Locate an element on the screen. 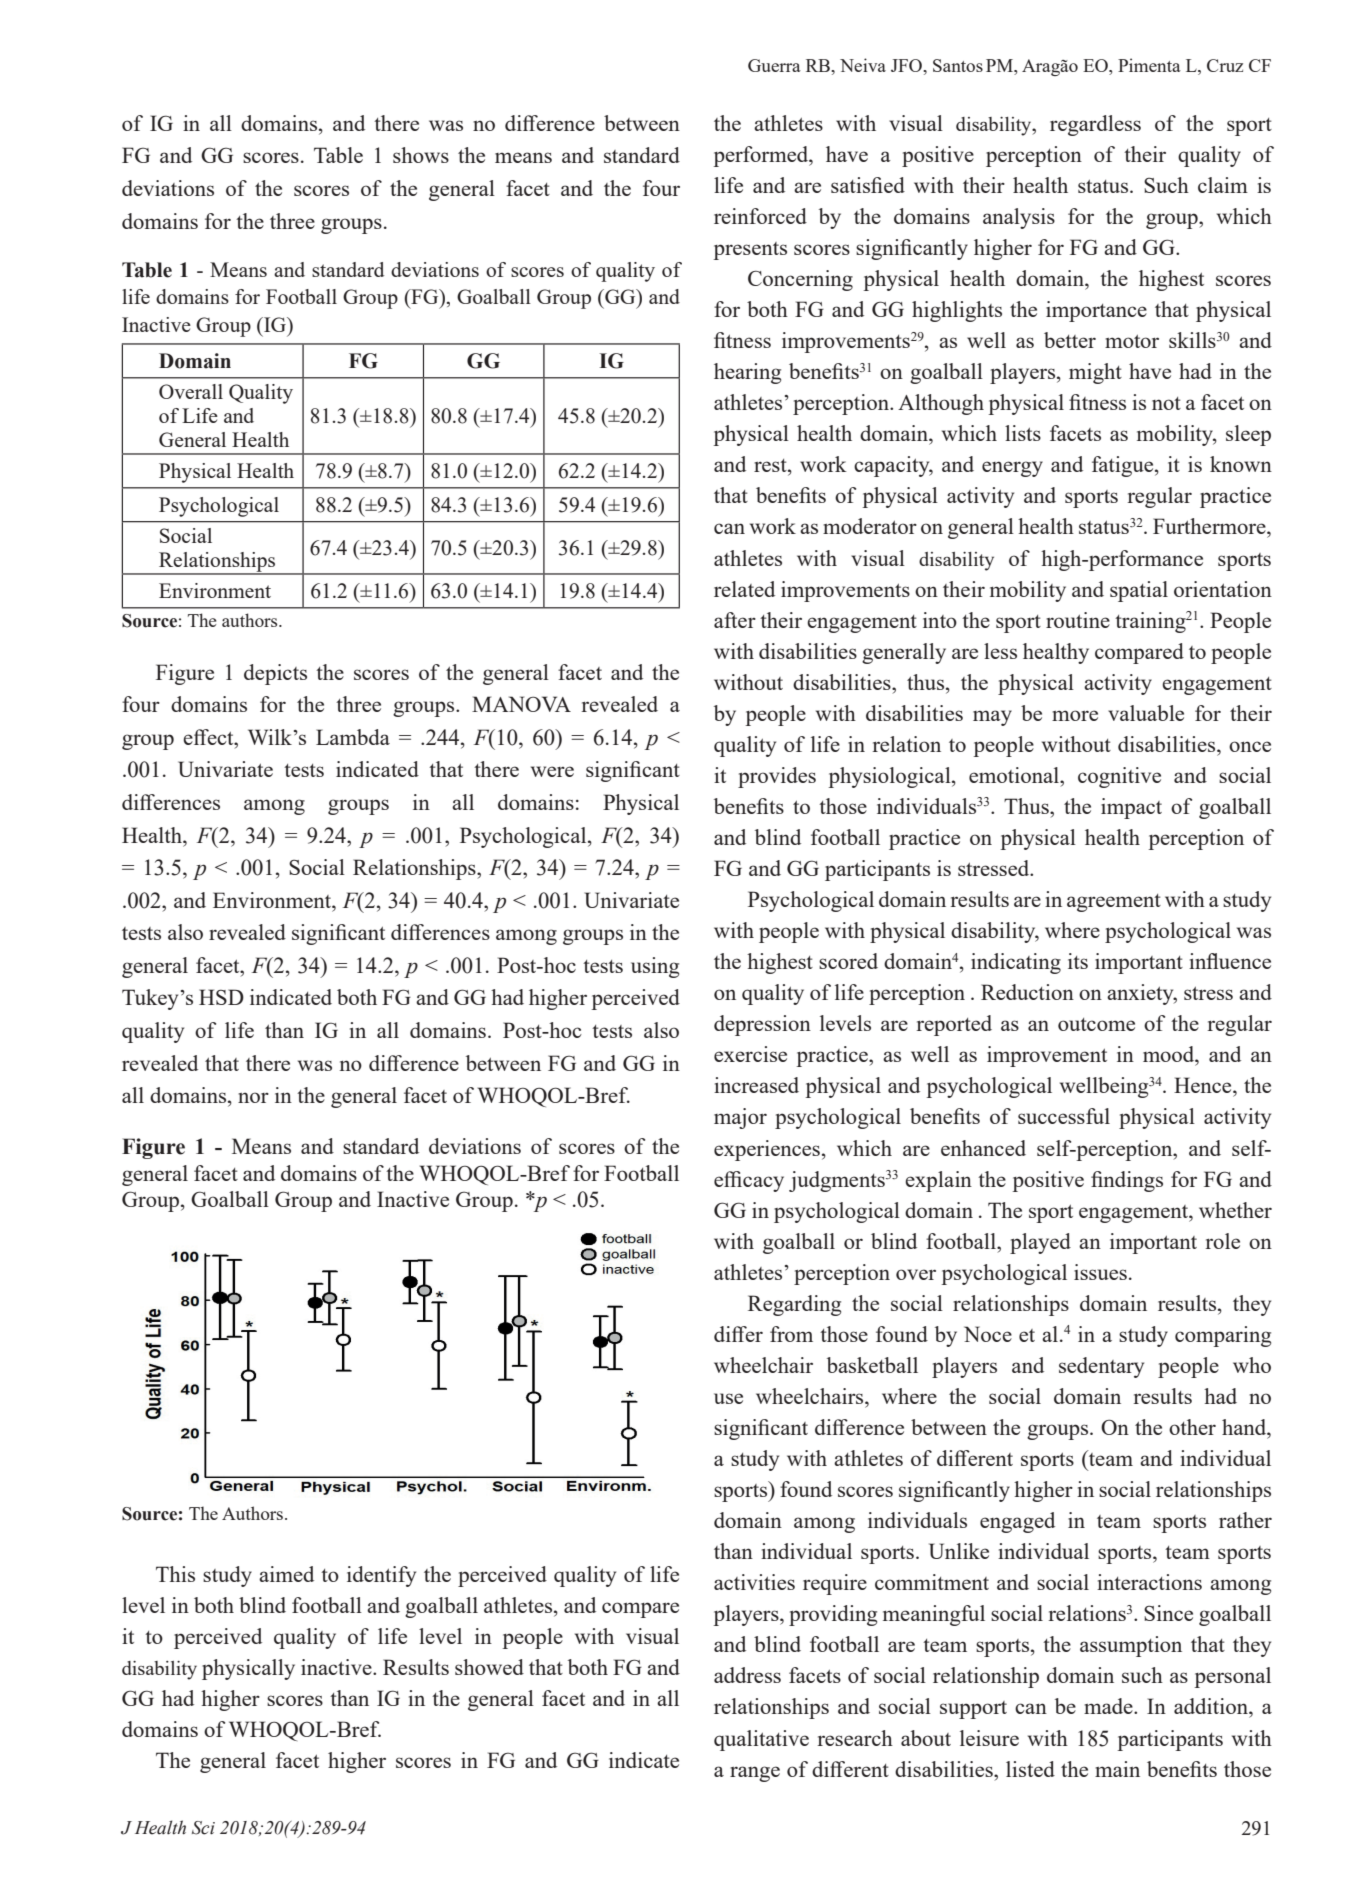 The image size is (1353, 1895). nor is located at coordinates (253, 1097).
